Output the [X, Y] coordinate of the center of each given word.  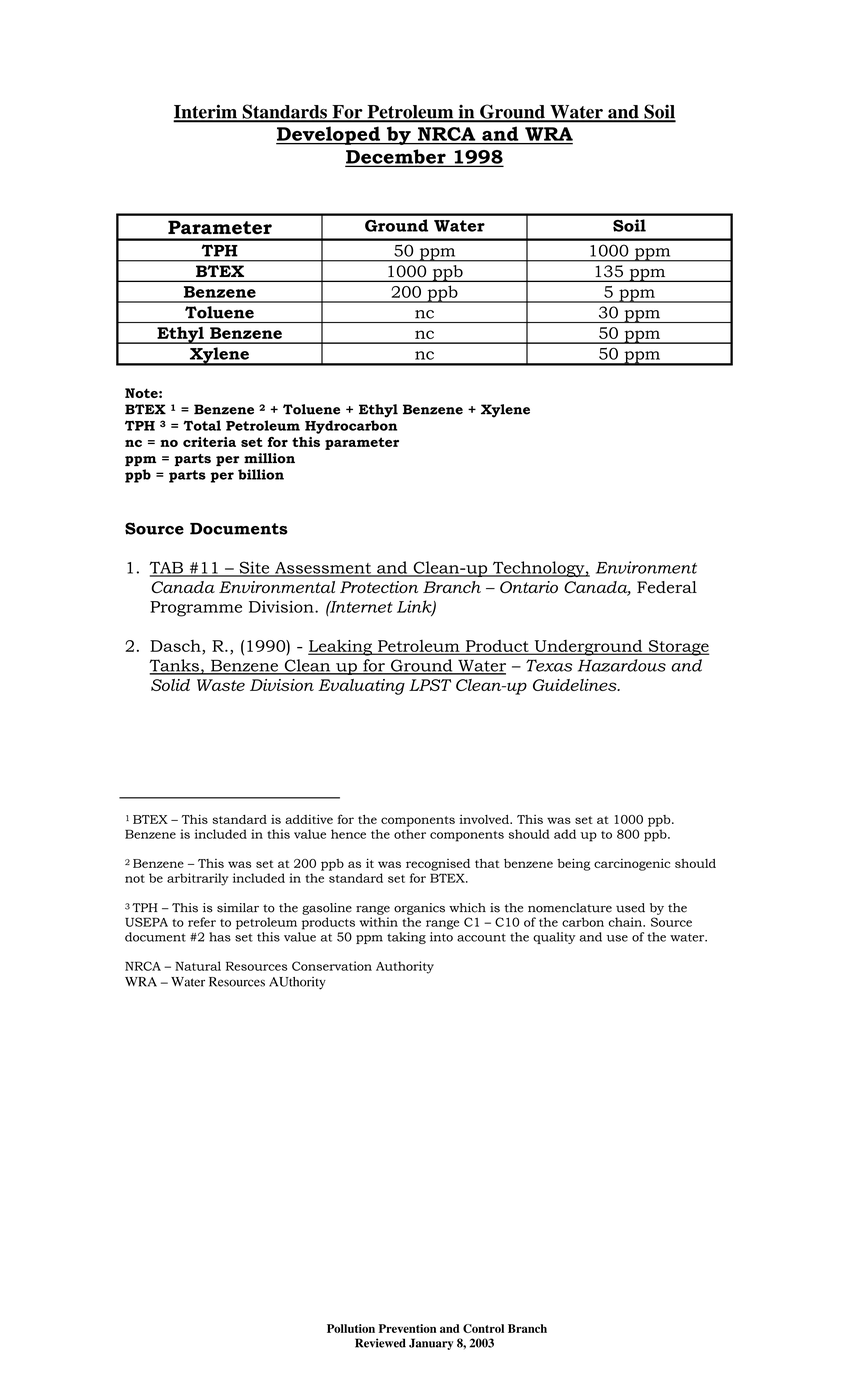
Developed [329, 135]
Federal [667, 587]
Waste [221, 685]
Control [483, 1328]
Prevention [407, 1328]
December [396, 157]
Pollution [351, 1328]
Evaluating [361, 687]
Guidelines [576, 685]
